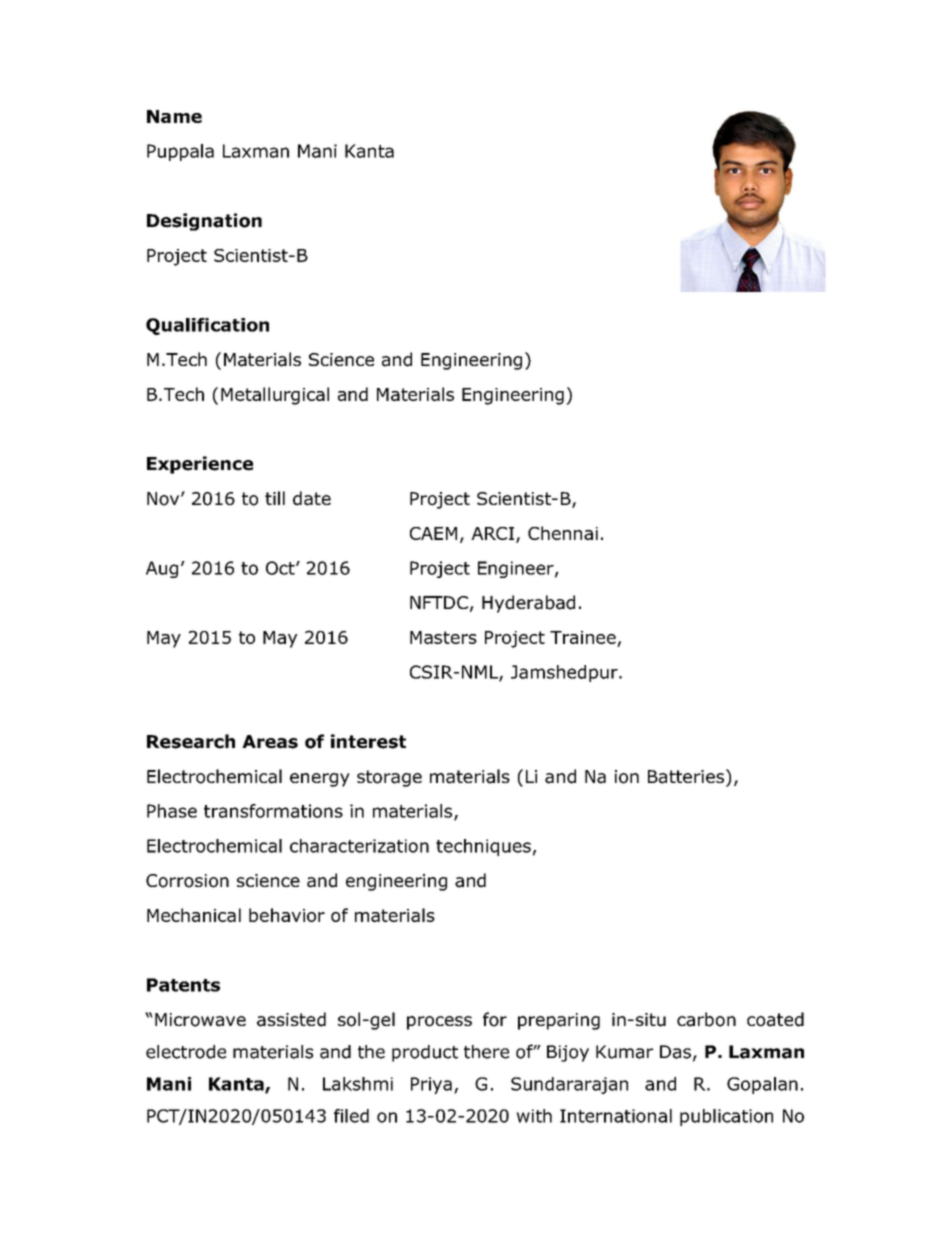 Image resolution: width=952 pixels, height=1233 pixels. I want to click on characterization, so click(359, 846).
